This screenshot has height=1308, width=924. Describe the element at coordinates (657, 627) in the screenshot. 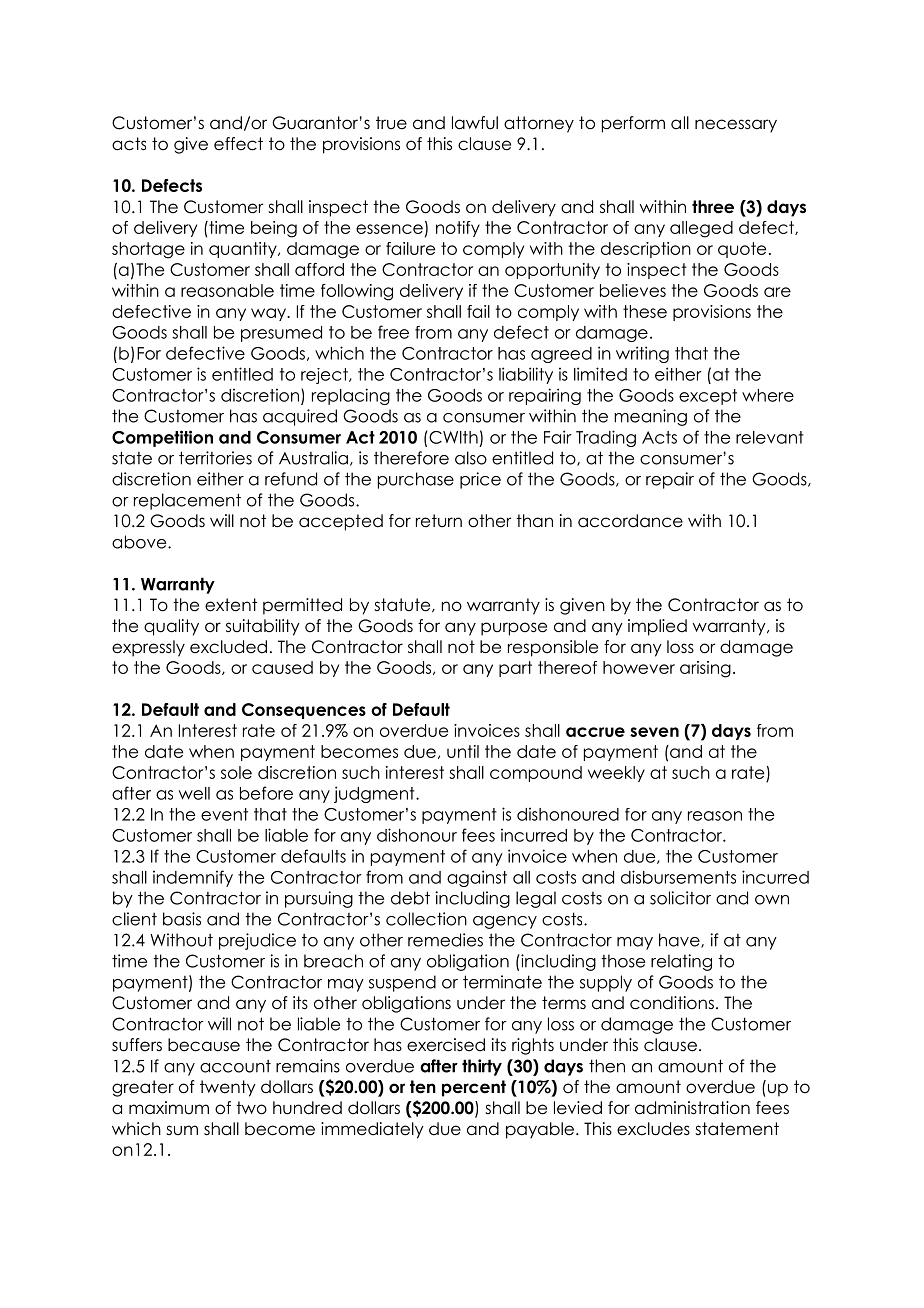

I see `implied` at that location.
